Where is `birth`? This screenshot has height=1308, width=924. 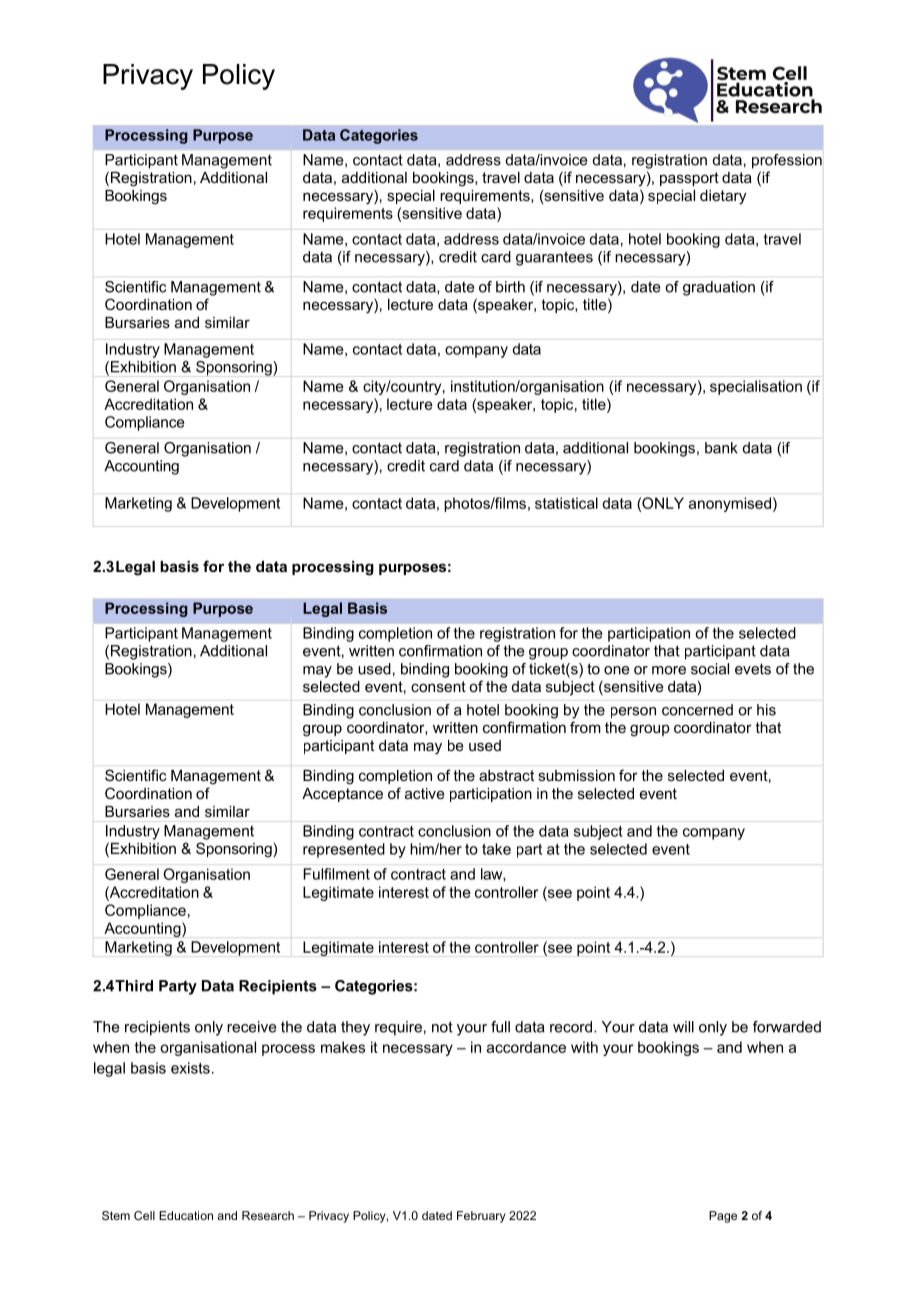 birth is located at coordinates (510, 287).
